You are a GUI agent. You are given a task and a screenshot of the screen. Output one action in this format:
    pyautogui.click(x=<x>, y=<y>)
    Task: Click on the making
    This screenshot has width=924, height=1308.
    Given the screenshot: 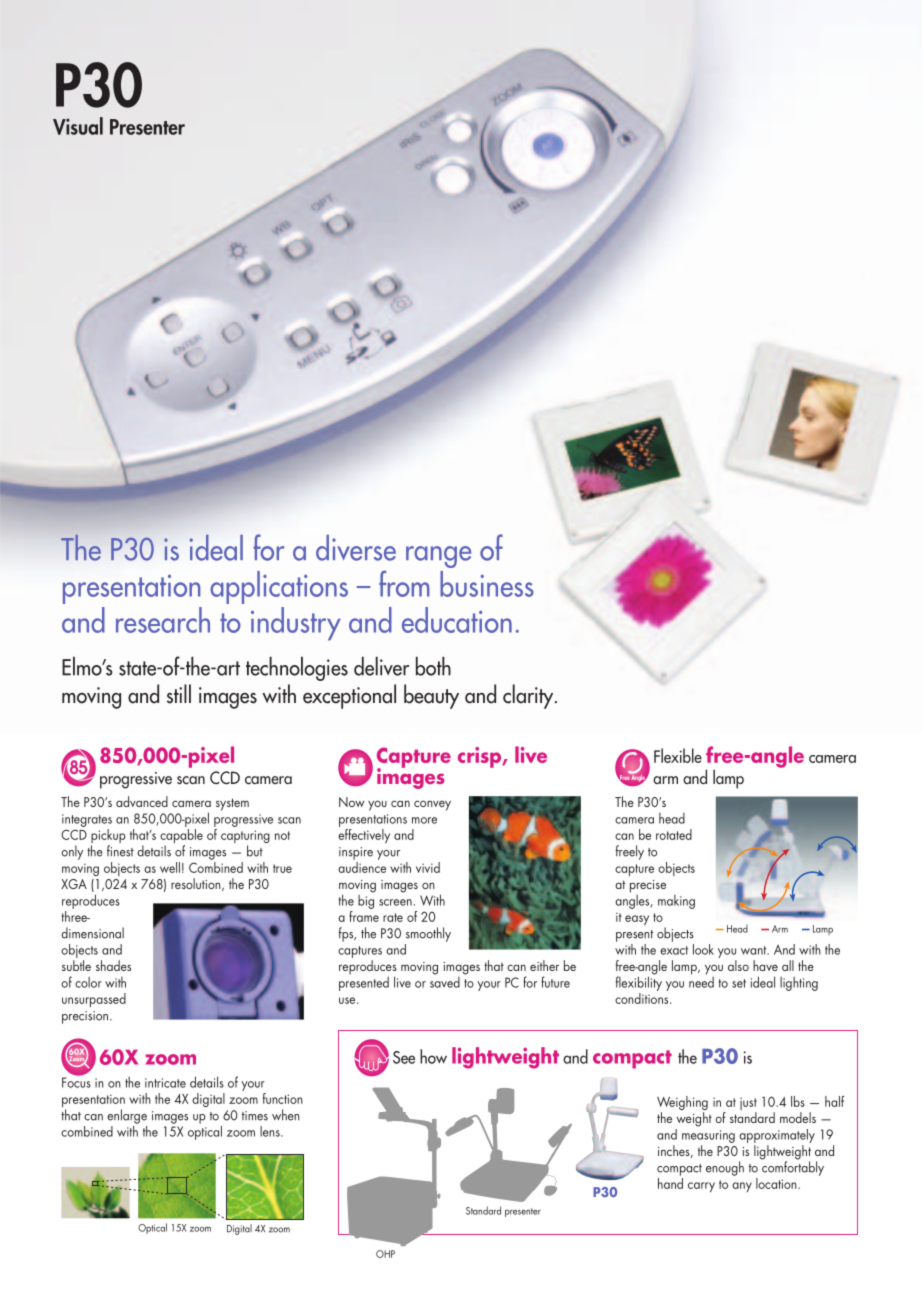 What is the action you would take?
    pyautogui.click(x=676, y=902)
